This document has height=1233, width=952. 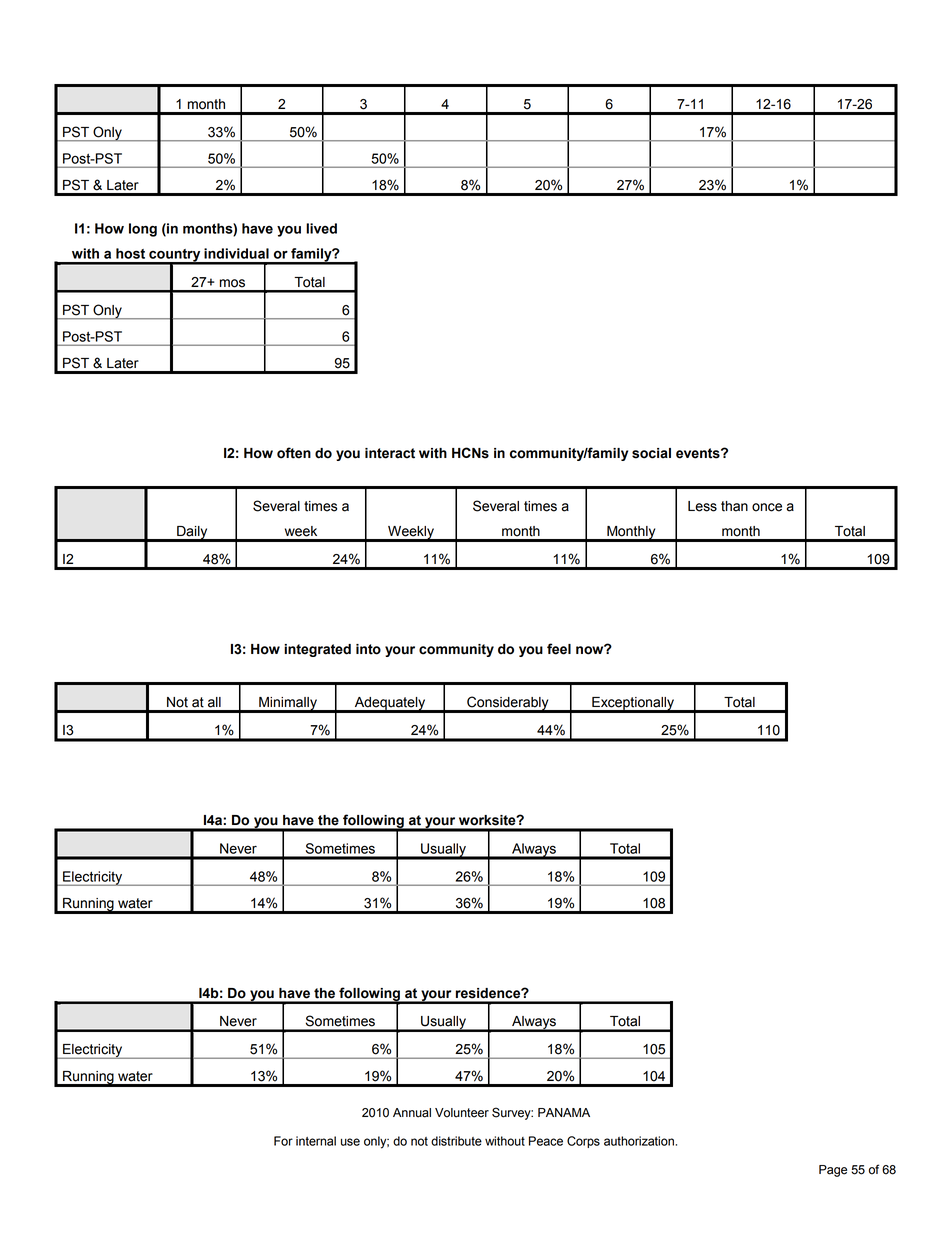 I want to click on For, so click(x=283, y=1141).
